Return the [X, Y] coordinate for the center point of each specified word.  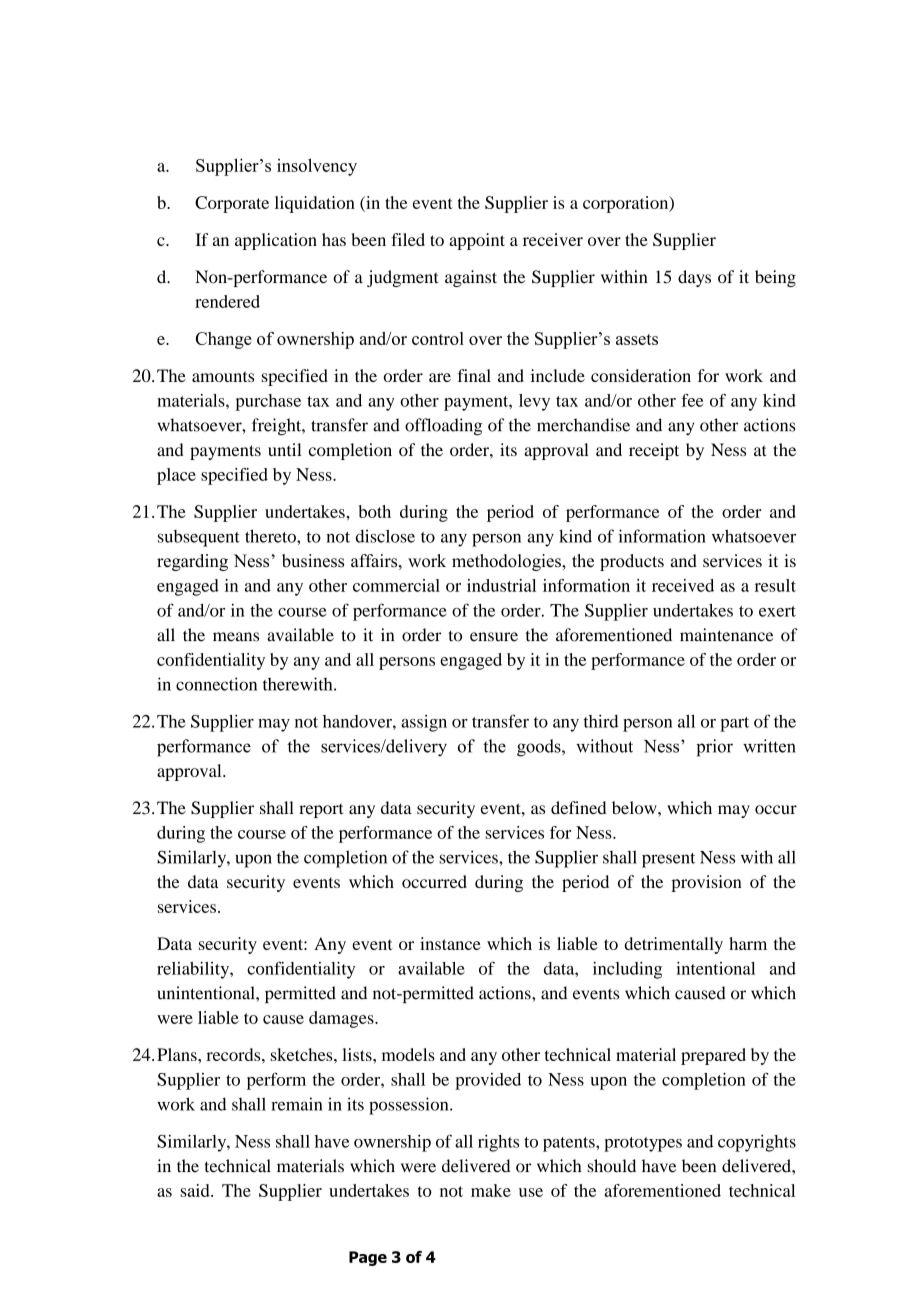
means [236, 637]
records [234, 1054]
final [474, 375]
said [196, 1190]
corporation [627, 204]
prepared [713, 1056]
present [668, 860]
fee [692, 400]
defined [578, 807]
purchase [268, 402]
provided [488, 1081]
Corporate [232, 204]
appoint [477, 241]
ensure [494, 637]
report [321, 810]
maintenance [726, 635]
